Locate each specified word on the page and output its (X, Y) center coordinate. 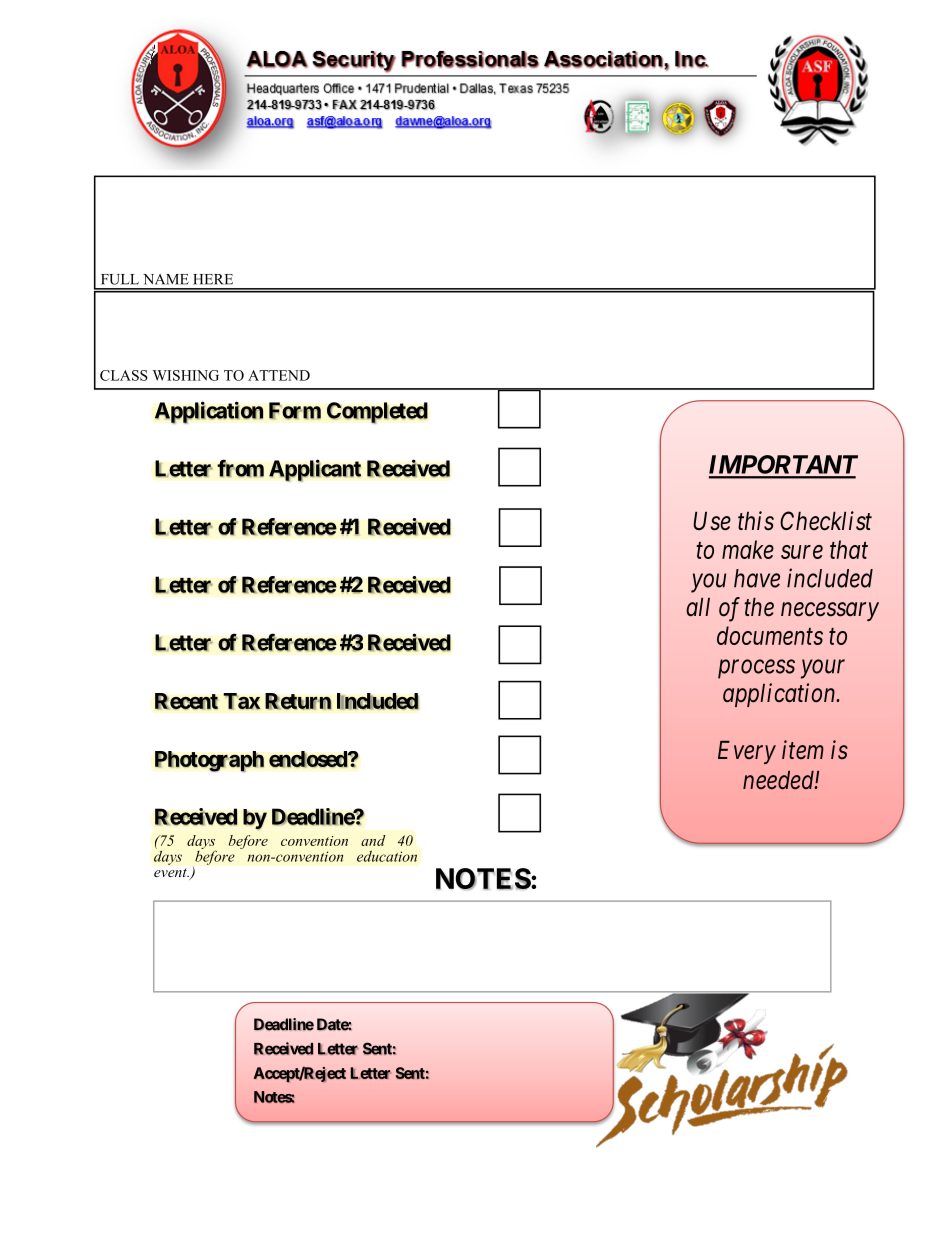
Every (747, 752)
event (171, 872)
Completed (377, 413)
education (387, 856)
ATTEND (279, 375)
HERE (213, 279)
